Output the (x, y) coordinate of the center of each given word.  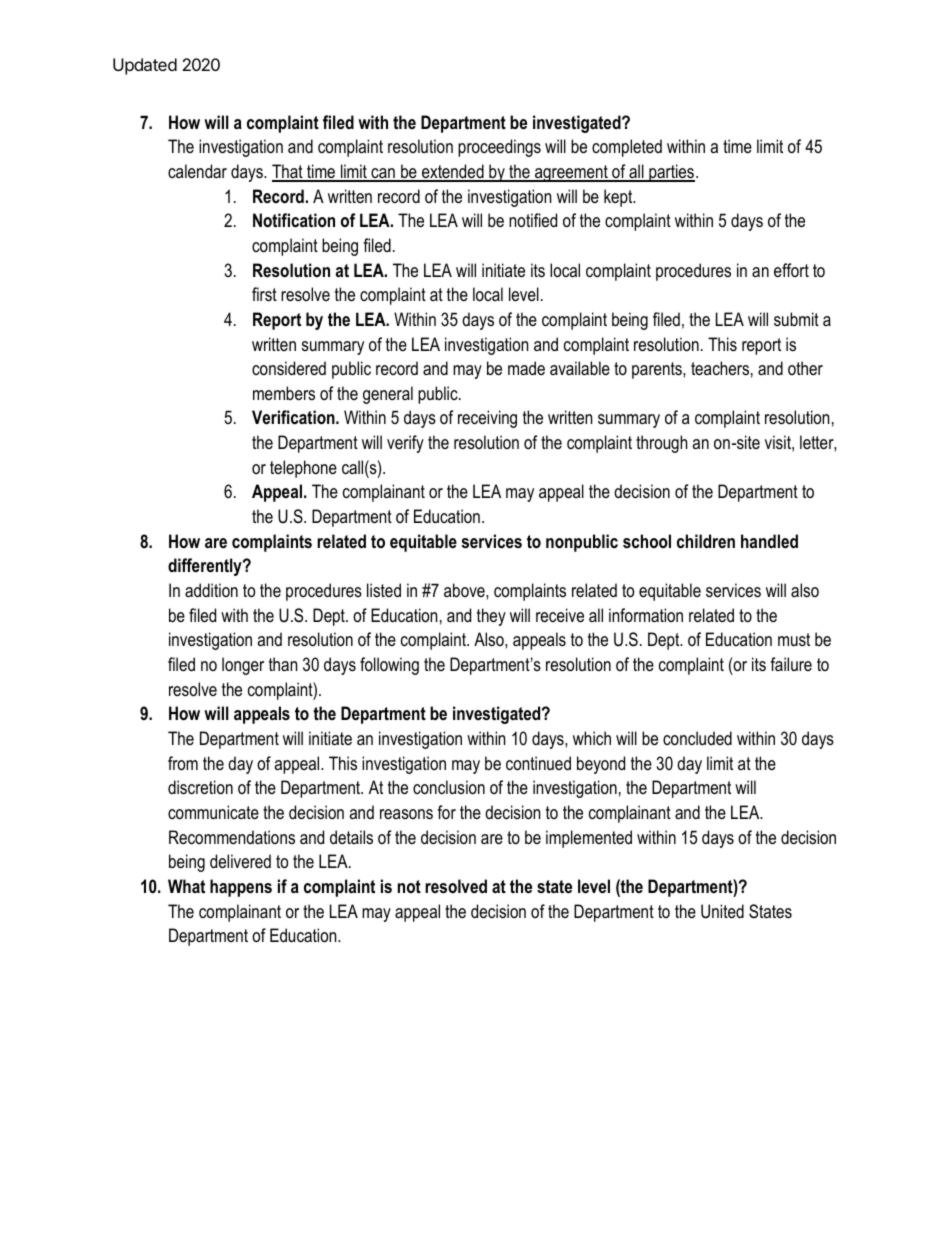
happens (241, 888)
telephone (303, 469)
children (706, 541)
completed (627, 148)
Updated (145, 66)
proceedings (499, 148)
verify (405, 444)
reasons (406, 814)
